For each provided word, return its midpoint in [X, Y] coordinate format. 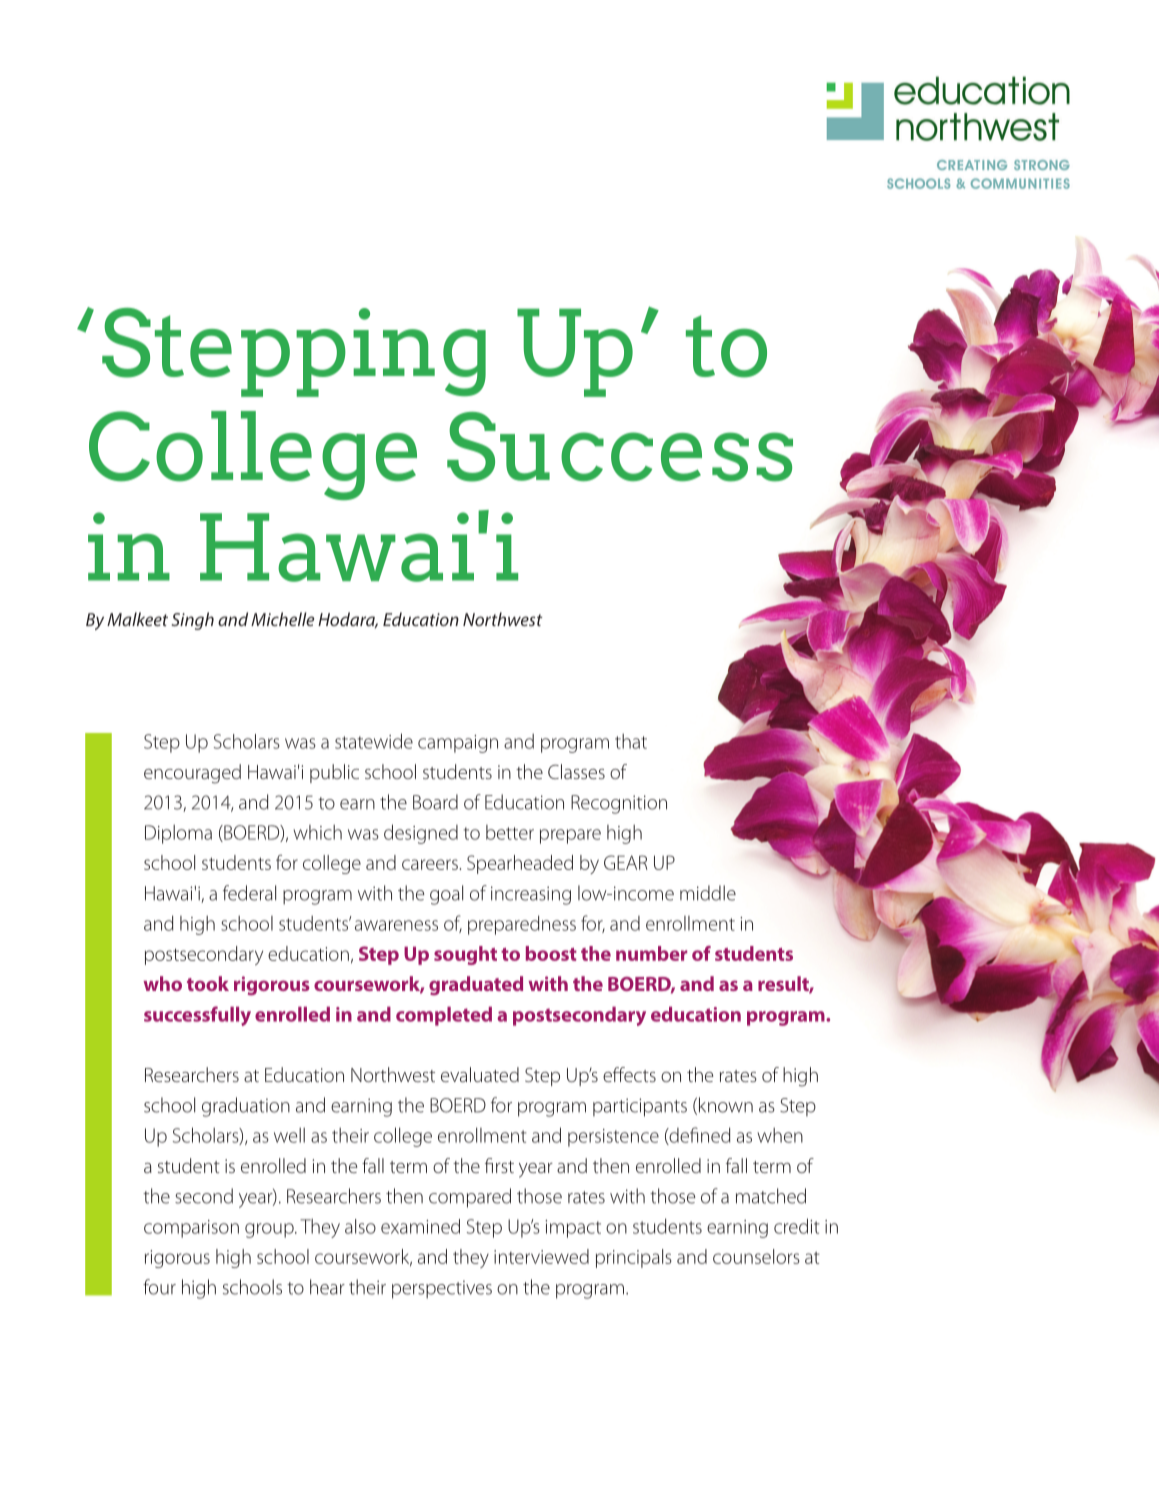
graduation [246, 1107]
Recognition [619, 804]
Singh [193, 621]
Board [435, 802]
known [726, 1105]
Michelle [283, 619]
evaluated [480, 1074]
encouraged [192, 774]
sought [465, 955]
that [631, 741]
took [208, 983]
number [651, 953]
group [270, 1230]
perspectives [442, 1289]
